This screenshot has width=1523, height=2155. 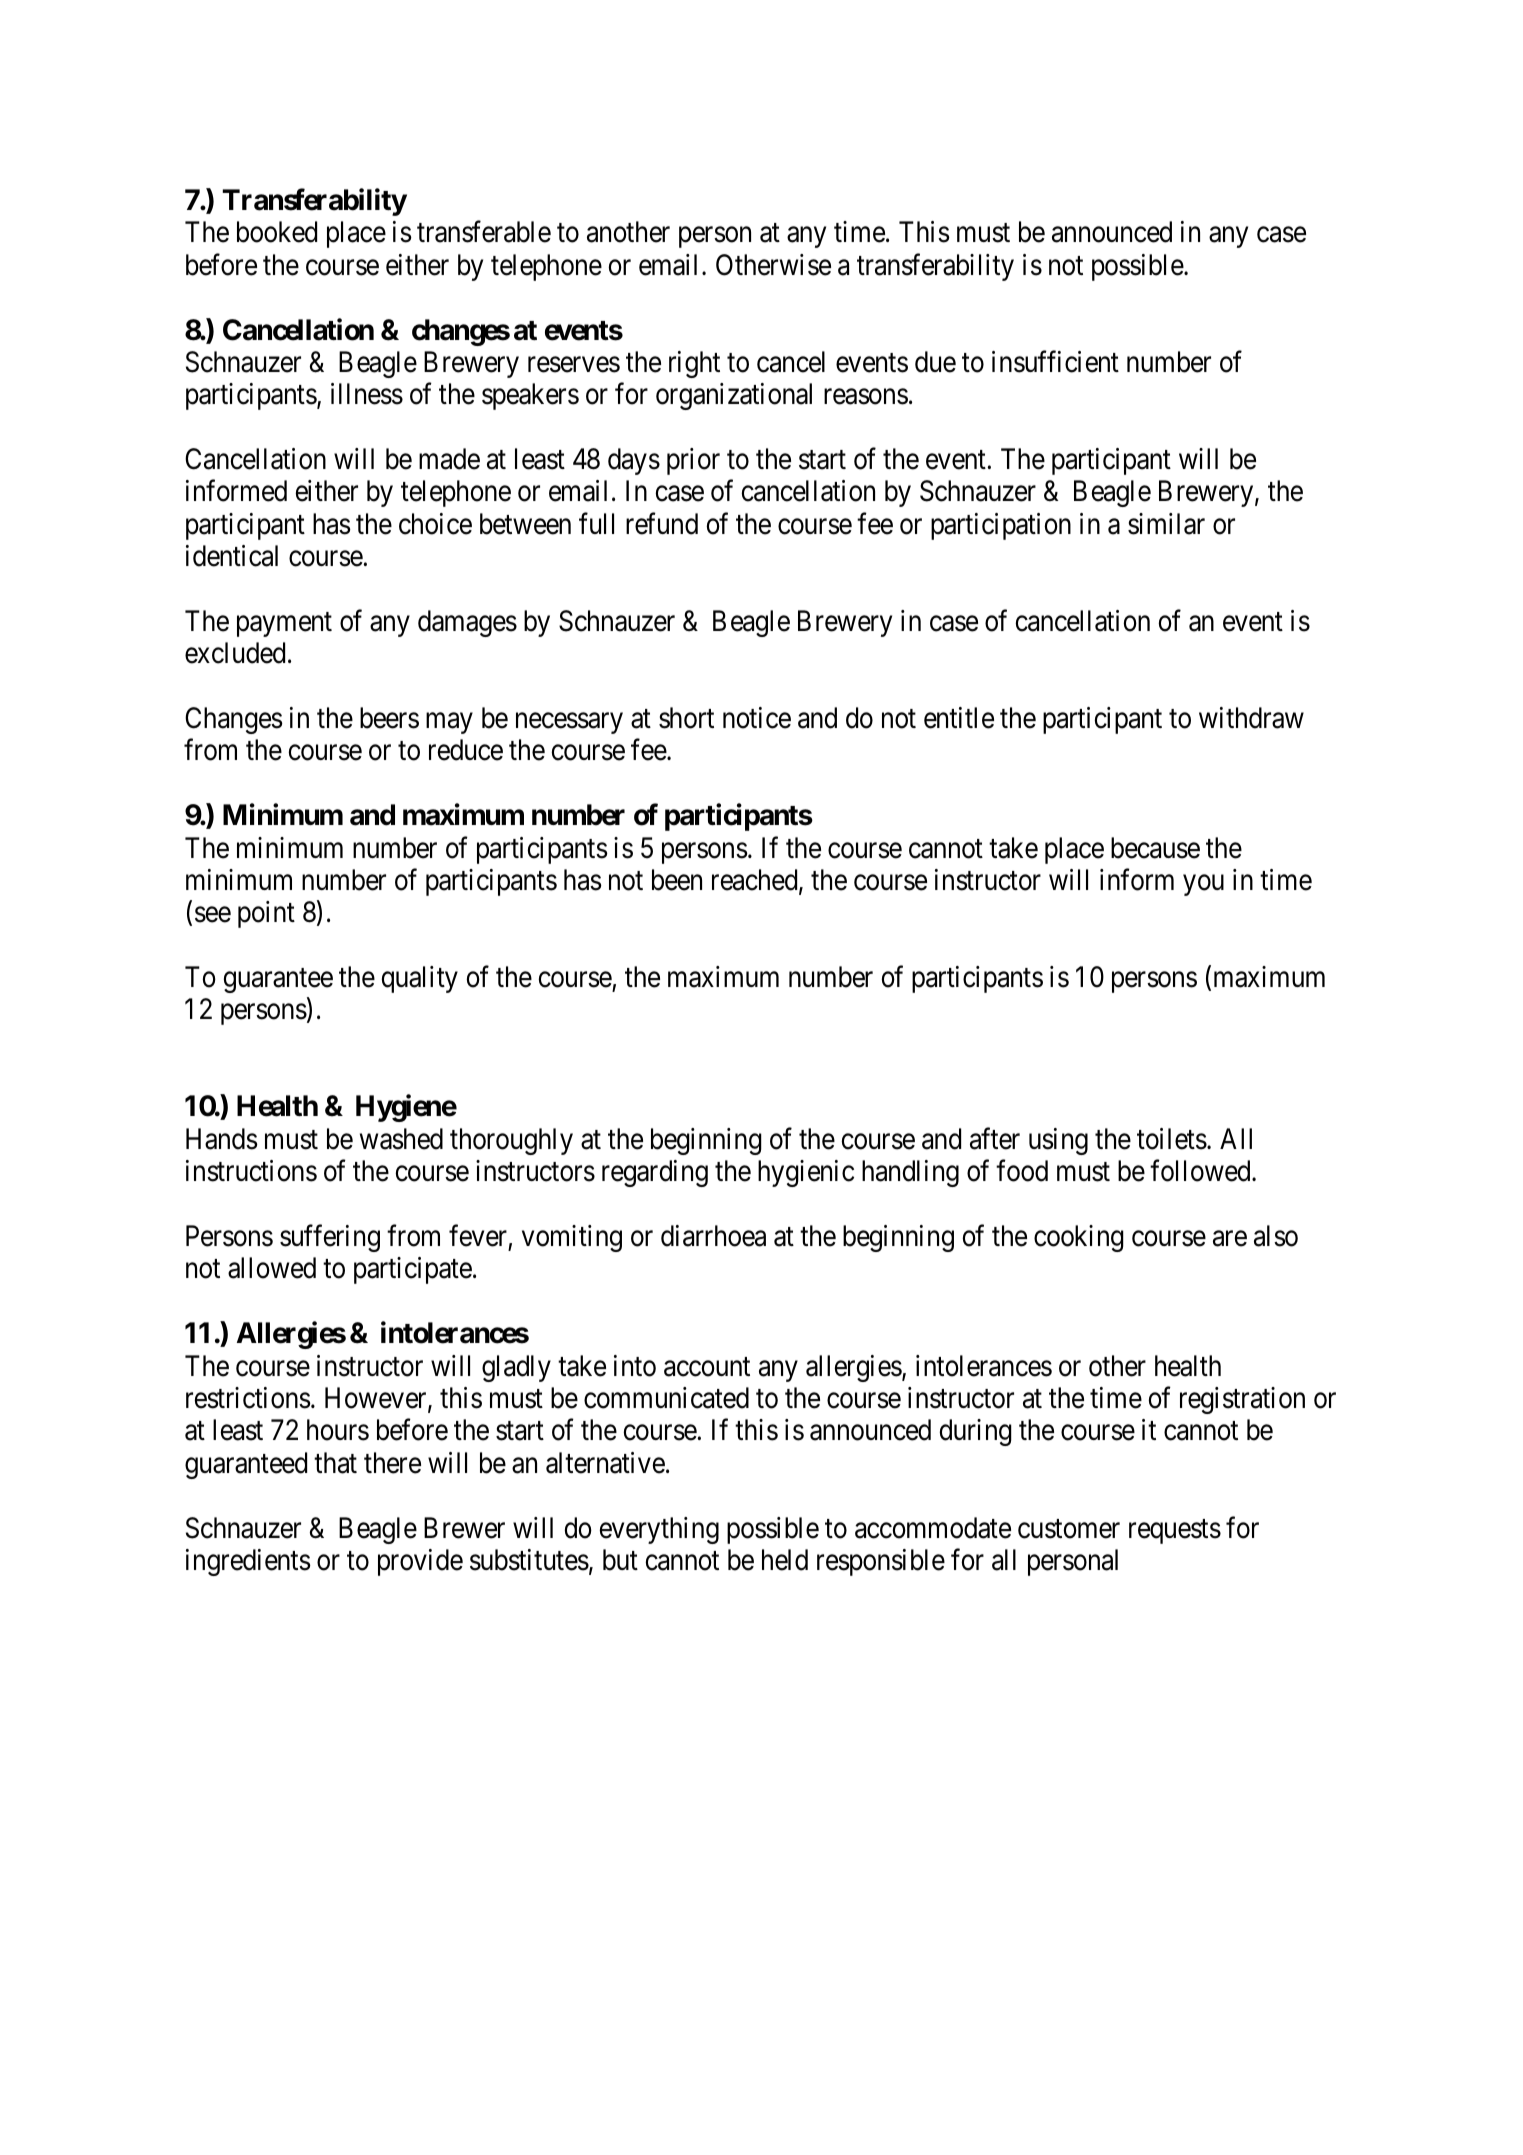 I want to click on insufficient, so click(x=1055, y=362).
